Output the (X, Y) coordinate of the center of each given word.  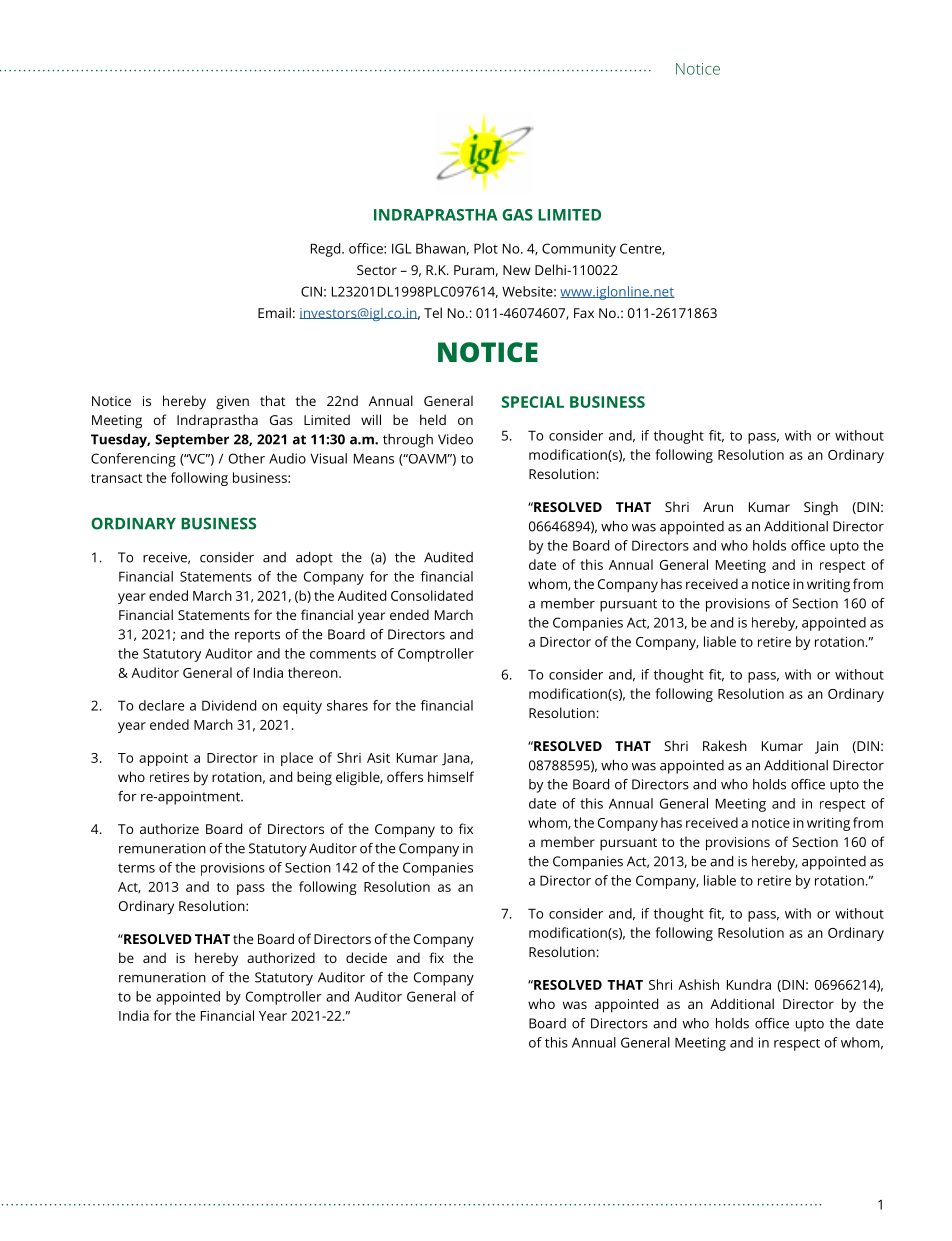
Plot (486, 248)
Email (274, 312)
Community (579, 250)
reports (257, 636)
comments (343, 654)
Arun (718, 507)
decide (366, 957)
